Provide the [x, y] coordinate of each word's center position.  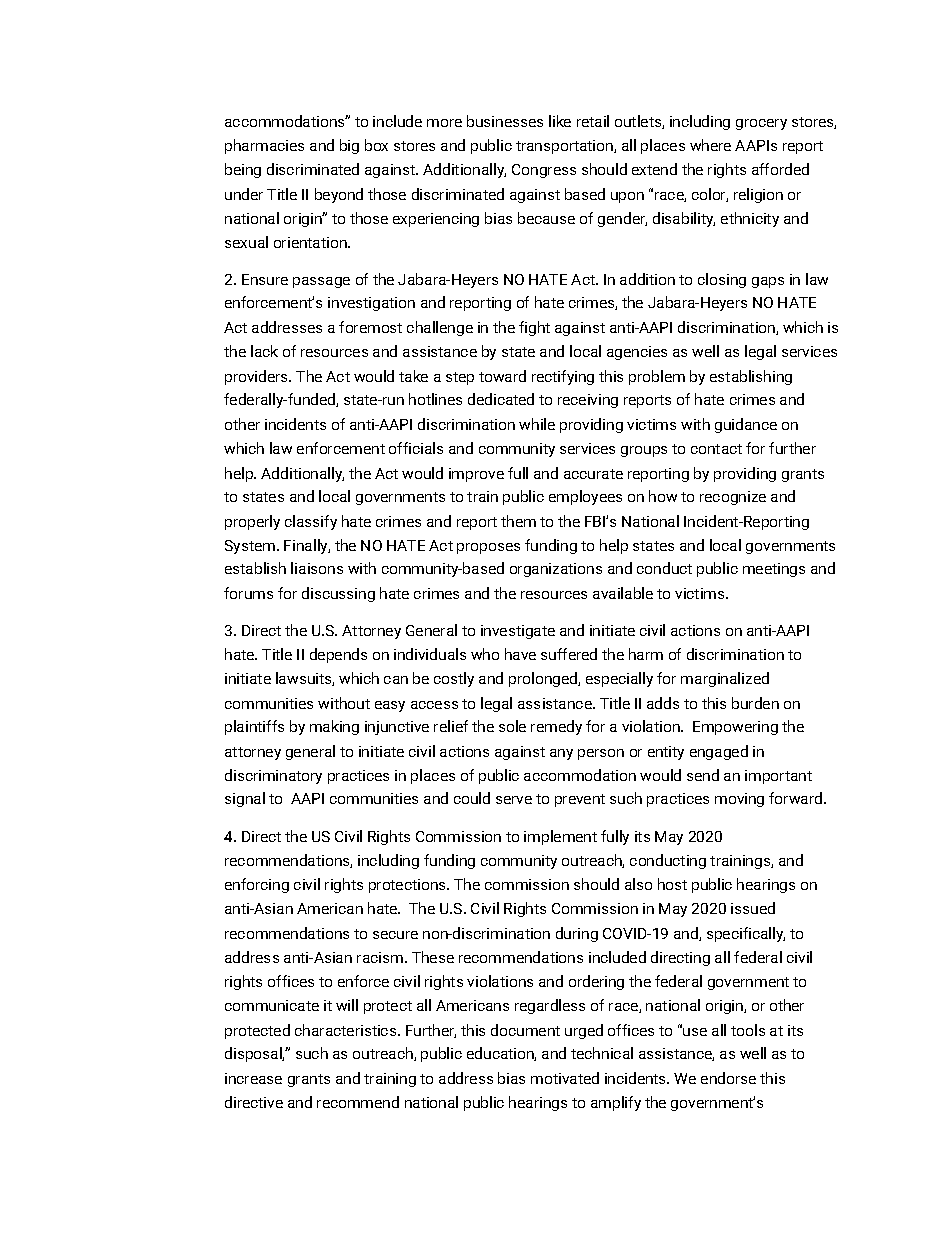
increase [253, 1078]
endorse [728, 1078]
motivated [565, 1078]
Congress [544, 171]
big [349, 146]
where [710, 145]
